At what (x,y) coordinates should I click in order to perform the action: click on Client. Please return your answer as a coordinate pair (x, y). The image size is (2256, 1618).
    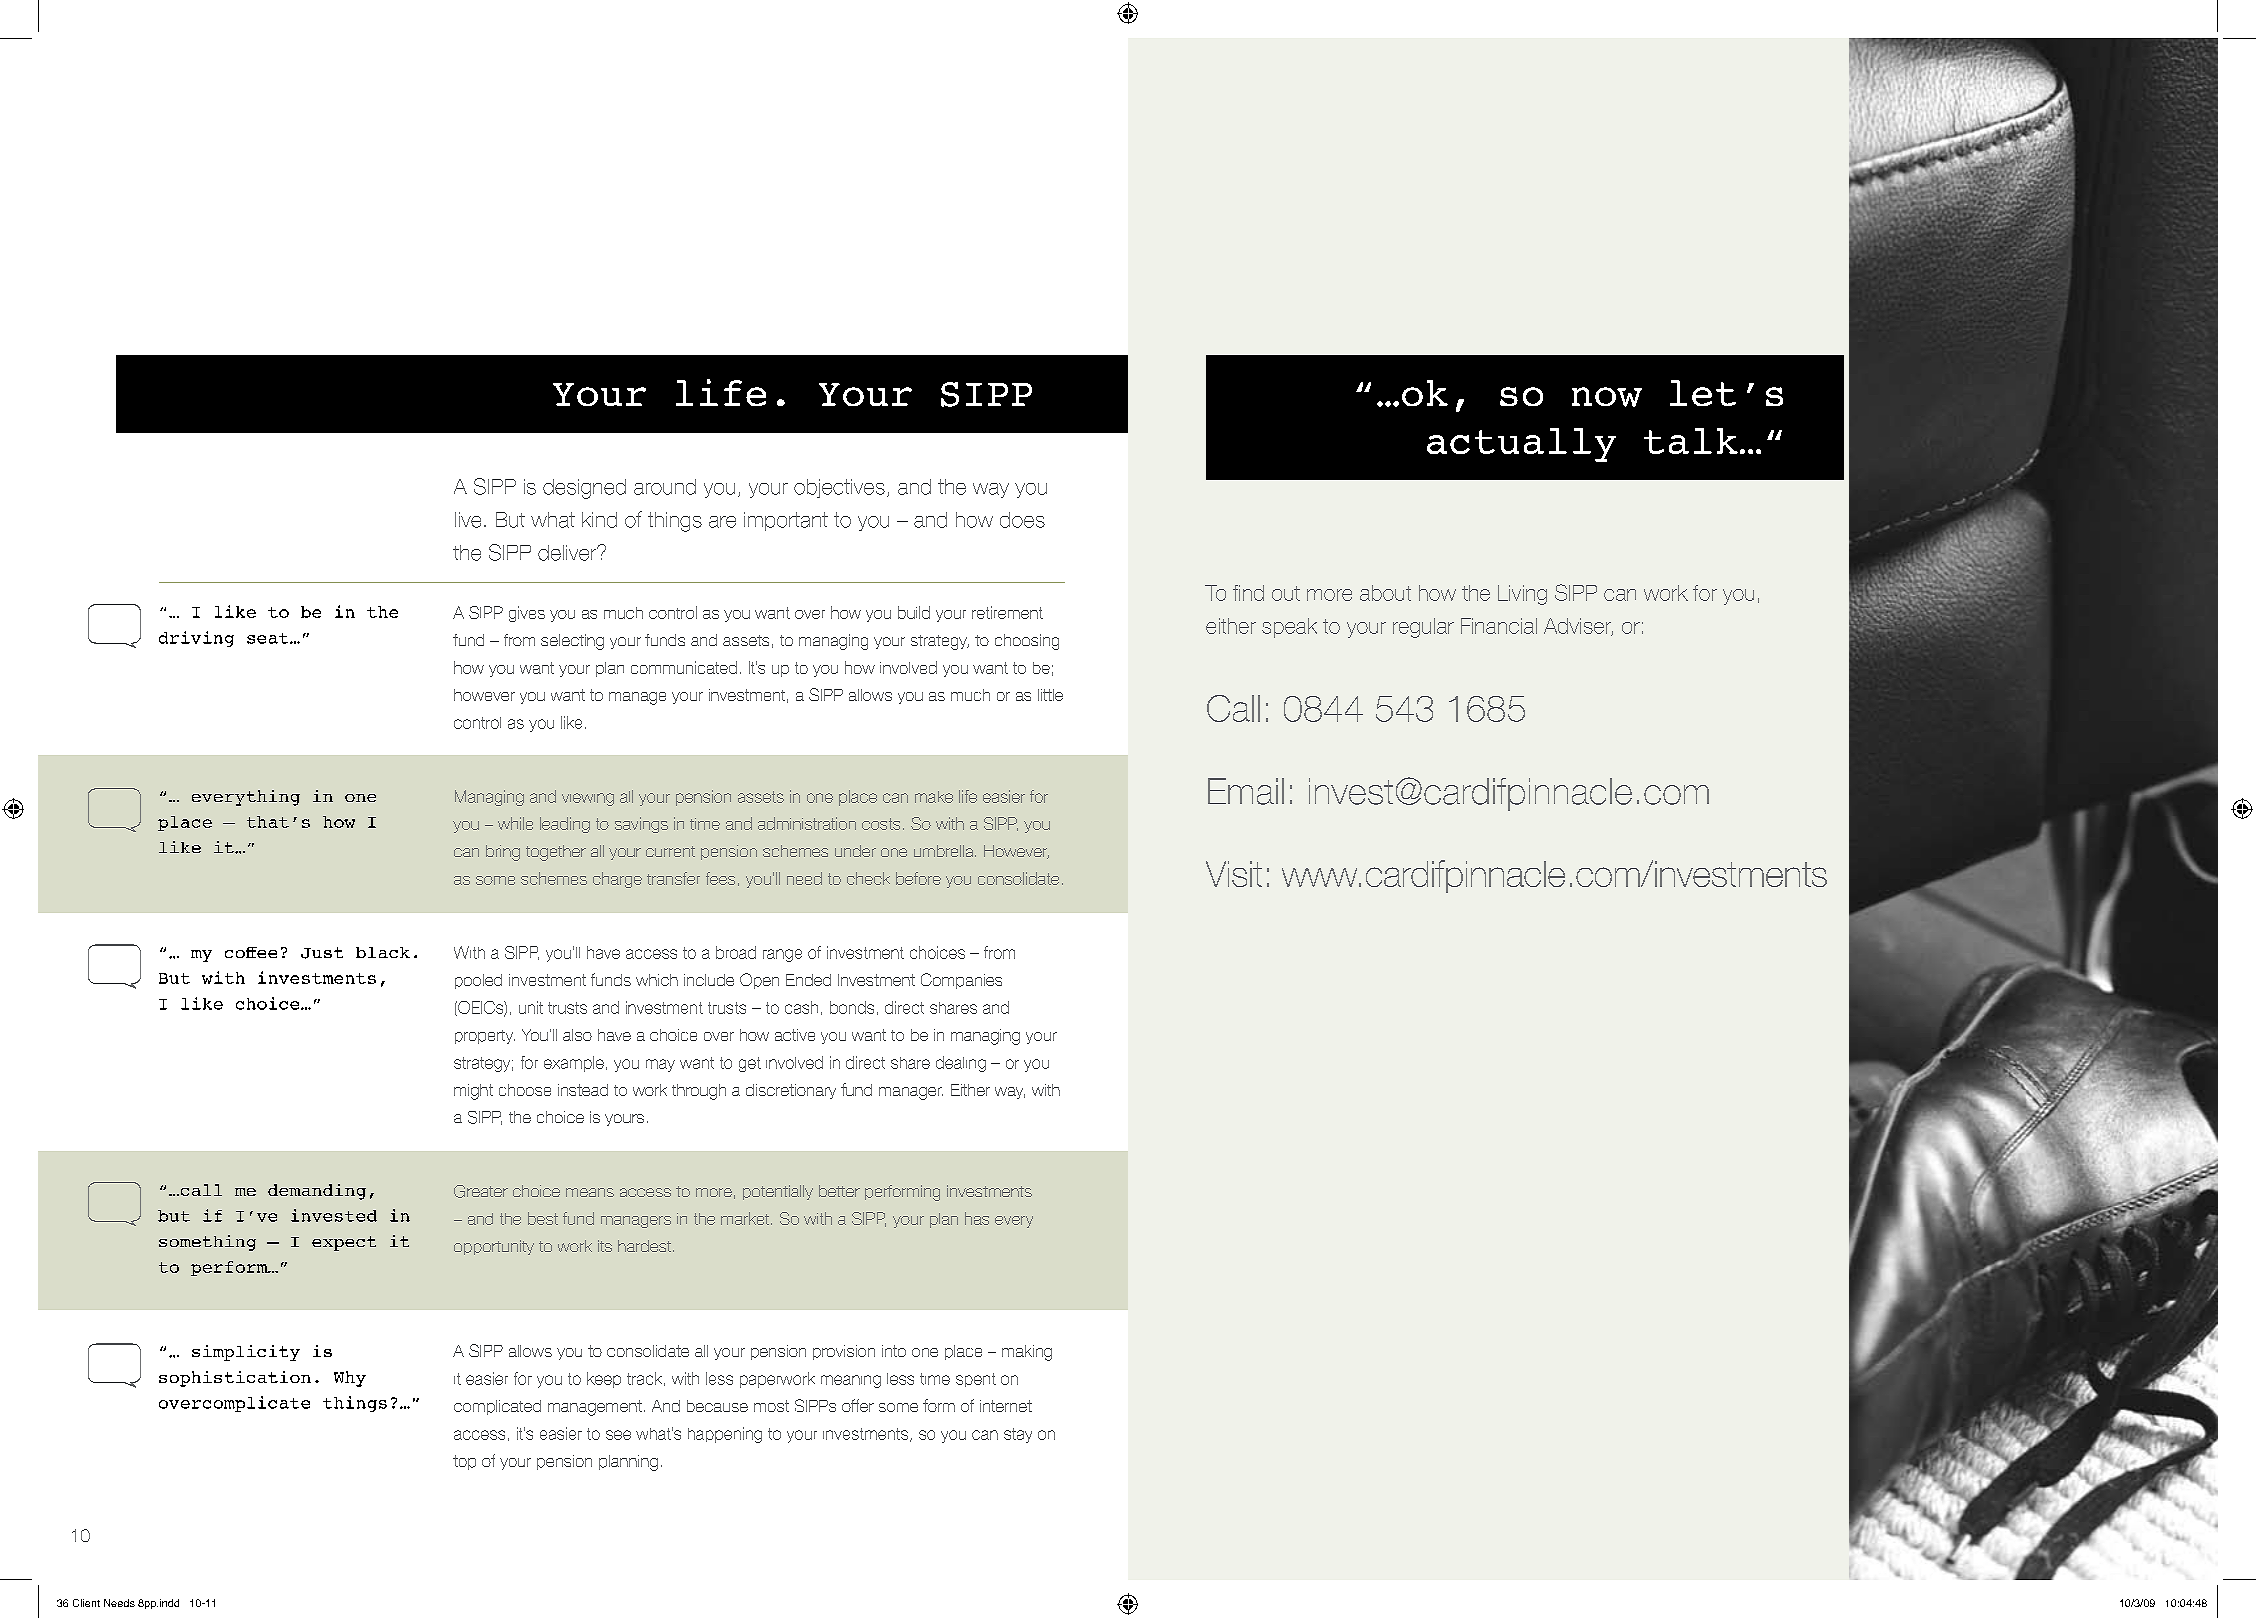
    Looking at the image, I should click on (86, 1603).
